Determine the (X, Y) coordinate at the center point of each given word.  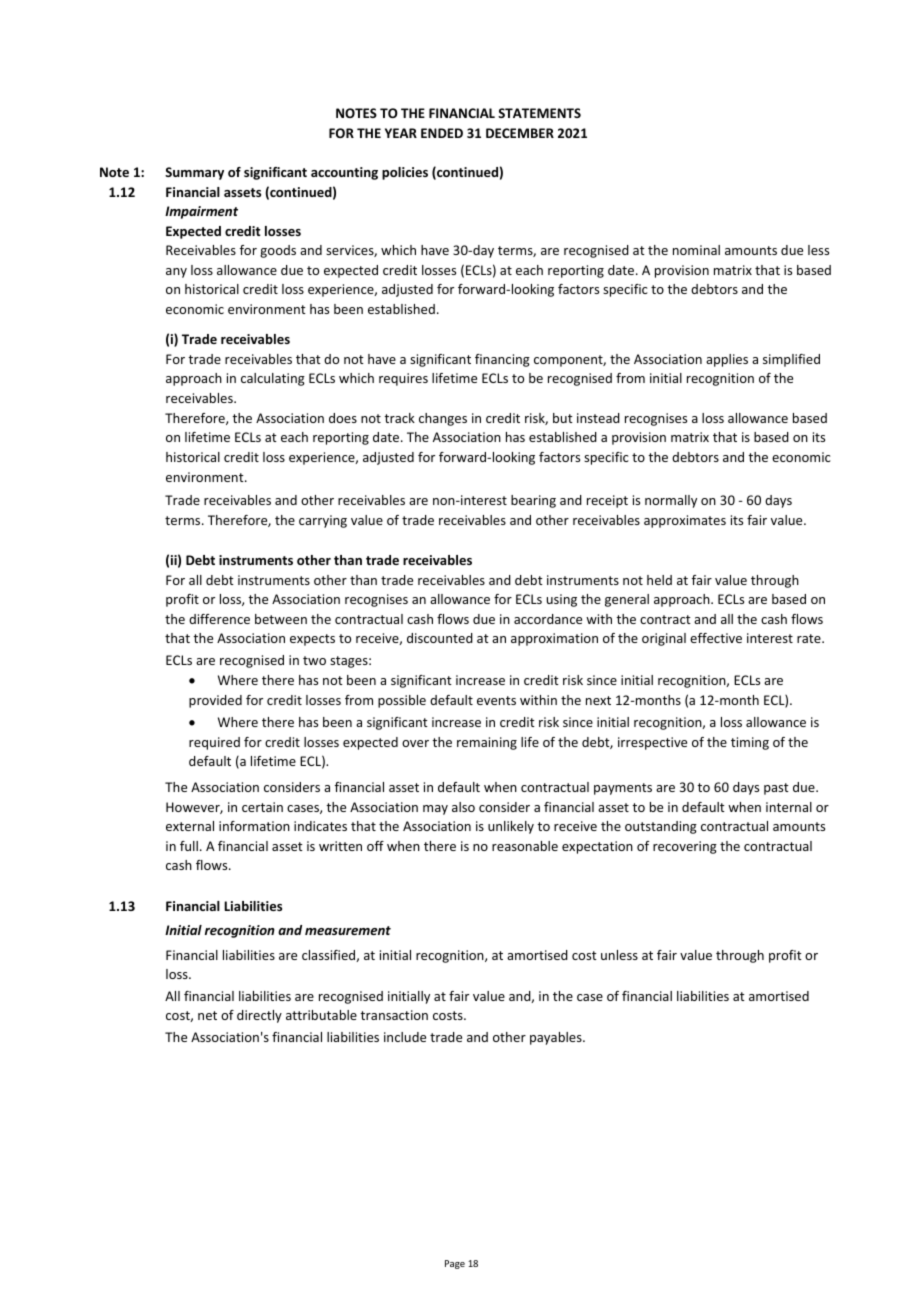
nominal (696, 250)
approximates (685, 521)
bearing (533, 501)
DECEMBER (520, 133)
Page (455, 1264)
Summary (194, 173)
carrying (323, 521)
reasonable (525, 846)
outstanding (661, 827)
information (254, 826)
